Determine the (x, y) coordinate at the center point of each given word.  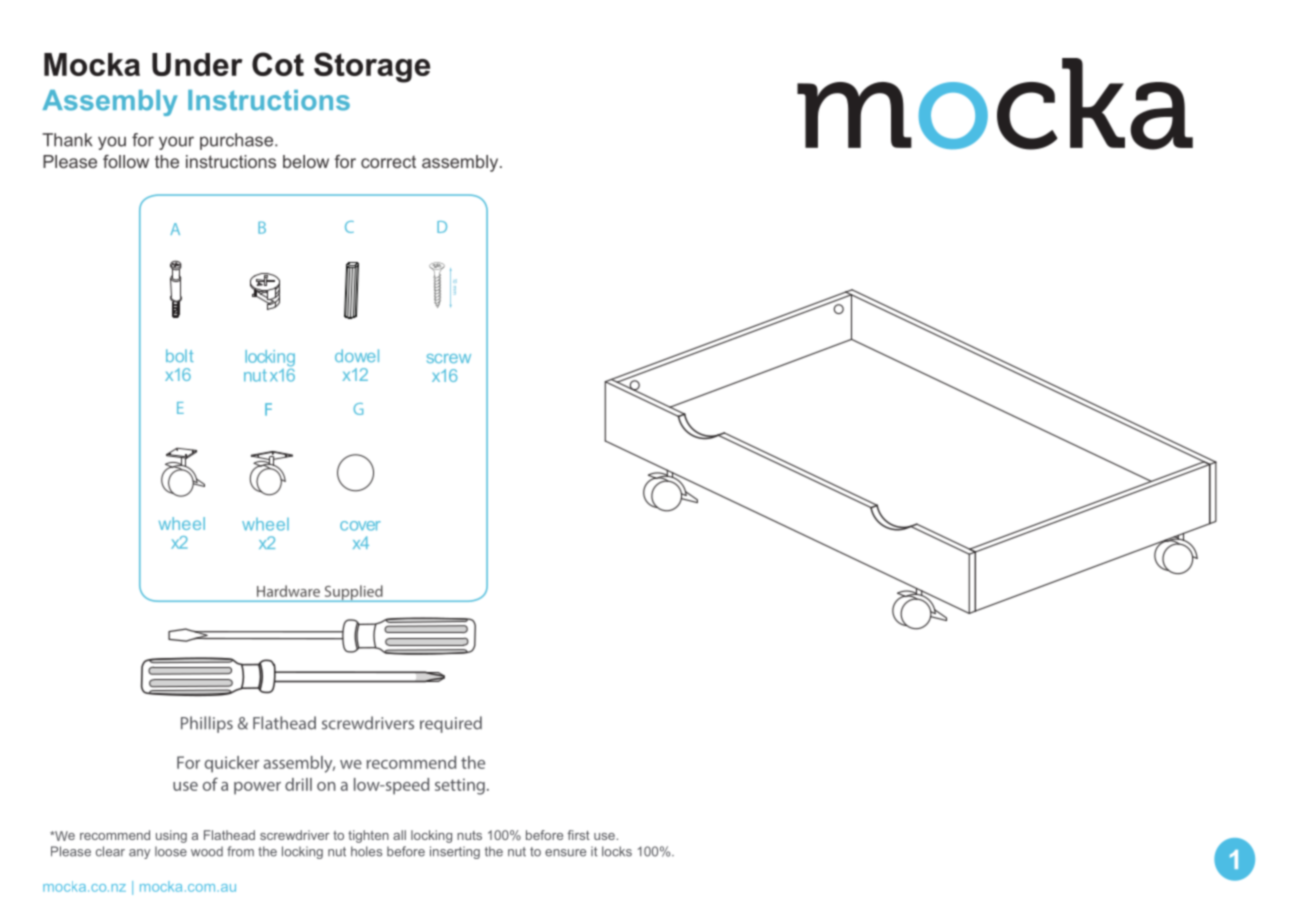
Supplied (353, 593)
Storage (372, 67)
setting (460, 786)
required (451, 724)
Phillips (207, 724)
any (139, 854)
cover (360, 526)
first (578, 835)
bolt (180, 355)
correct (388, 162)
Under (197, 64)
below (306, 161)
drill (298, 784)
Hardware (288, 591)
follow (126, 161)
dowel (357, 355)
